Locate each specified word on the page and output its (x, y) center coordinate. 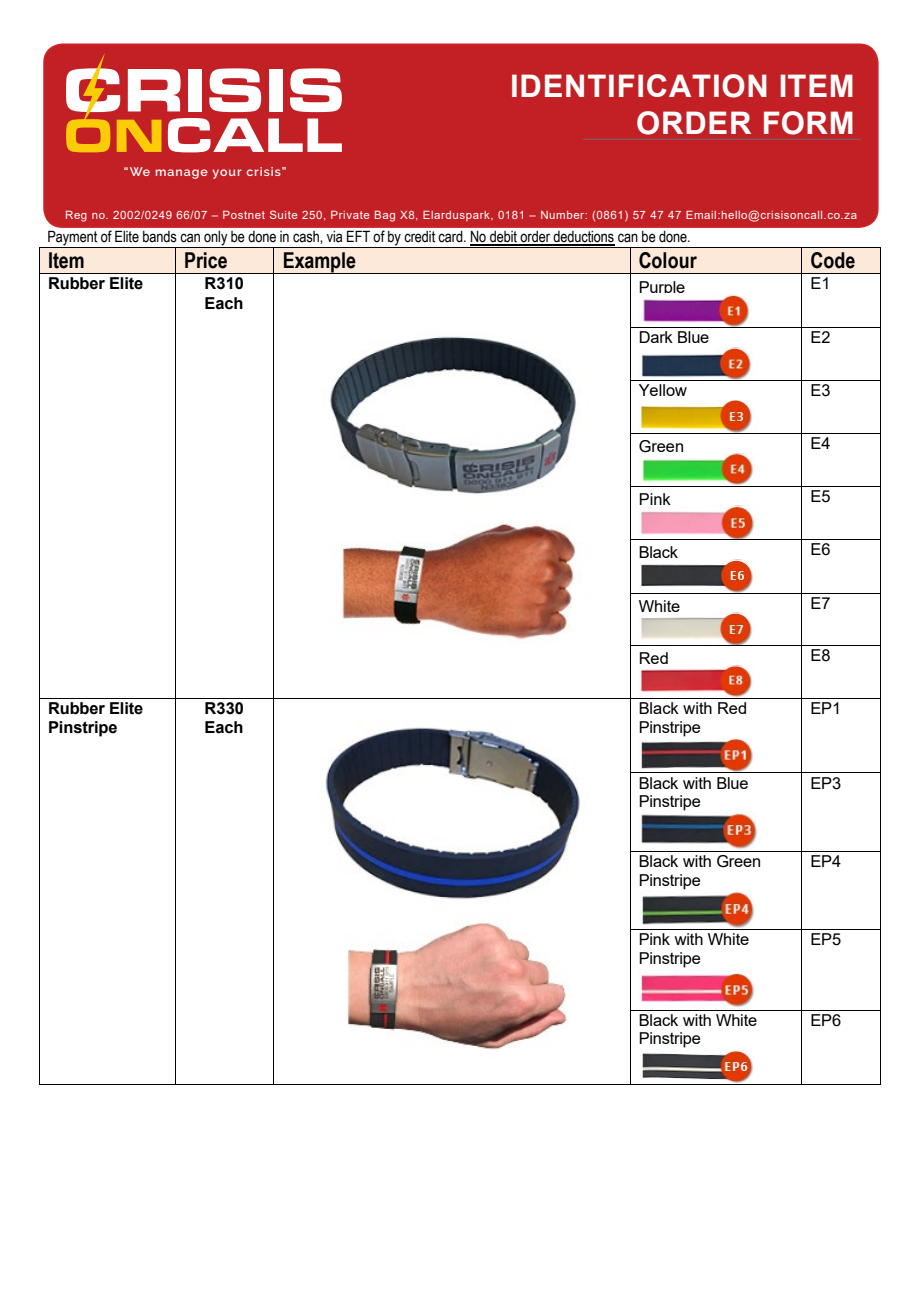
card (451, 237)
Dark (656, 337)
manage (182, 174)
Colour (668, 260)
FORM (808, 123)
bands (160, 237)
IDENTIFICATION (639, 86)
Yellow (663, 390)
